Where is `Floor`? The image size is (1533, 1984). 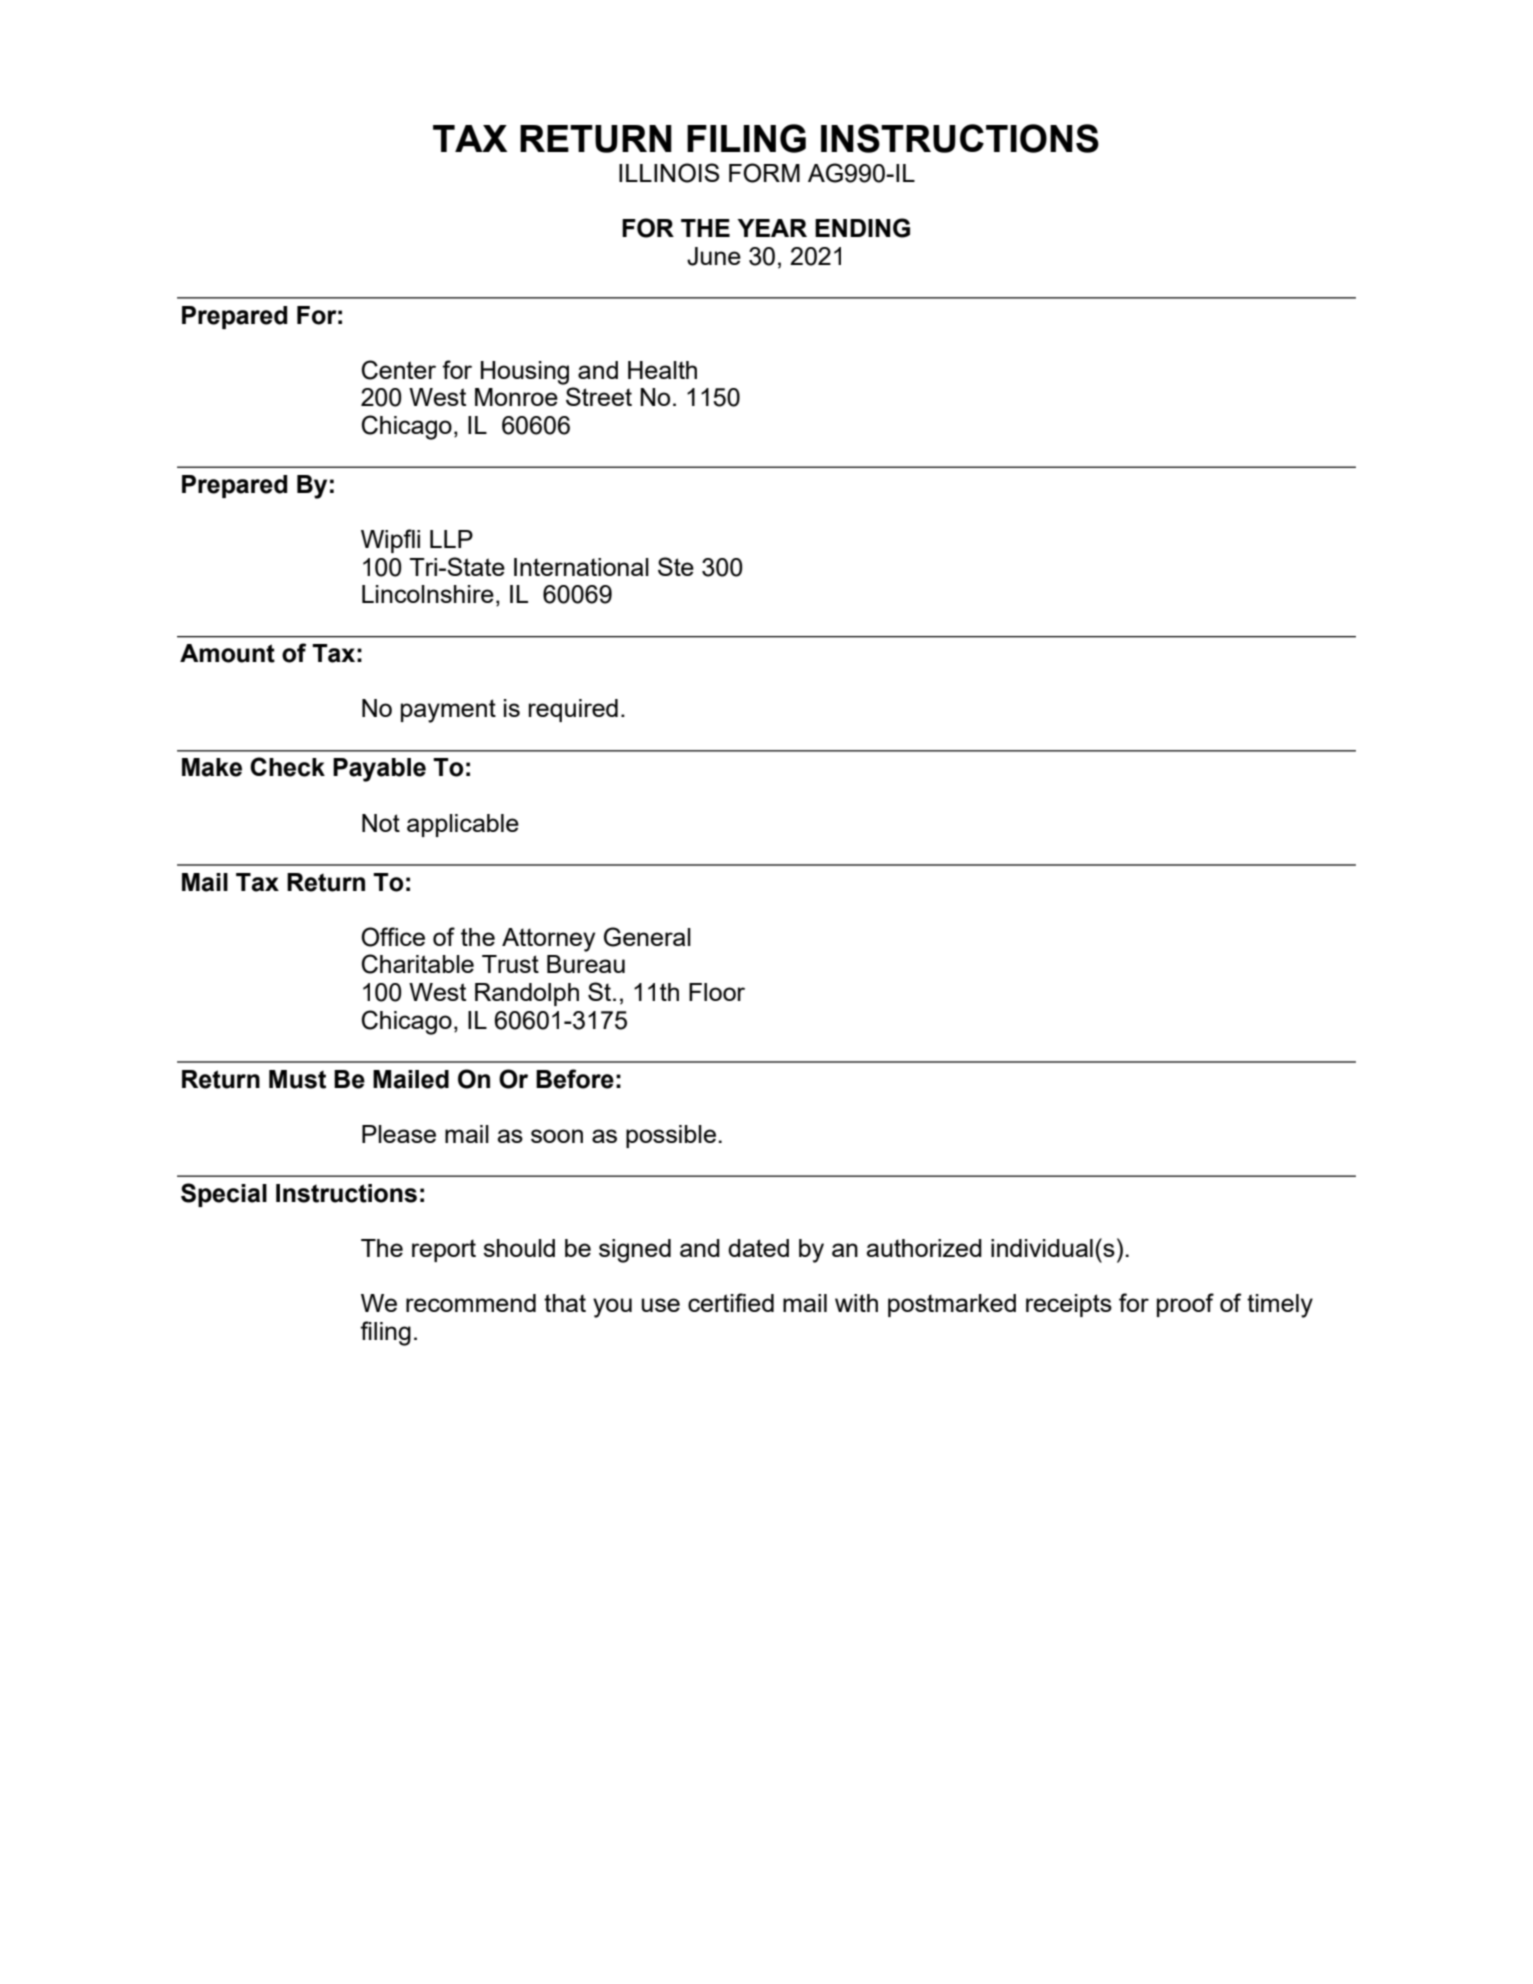
Floor is located at coordinates (717, 992).
